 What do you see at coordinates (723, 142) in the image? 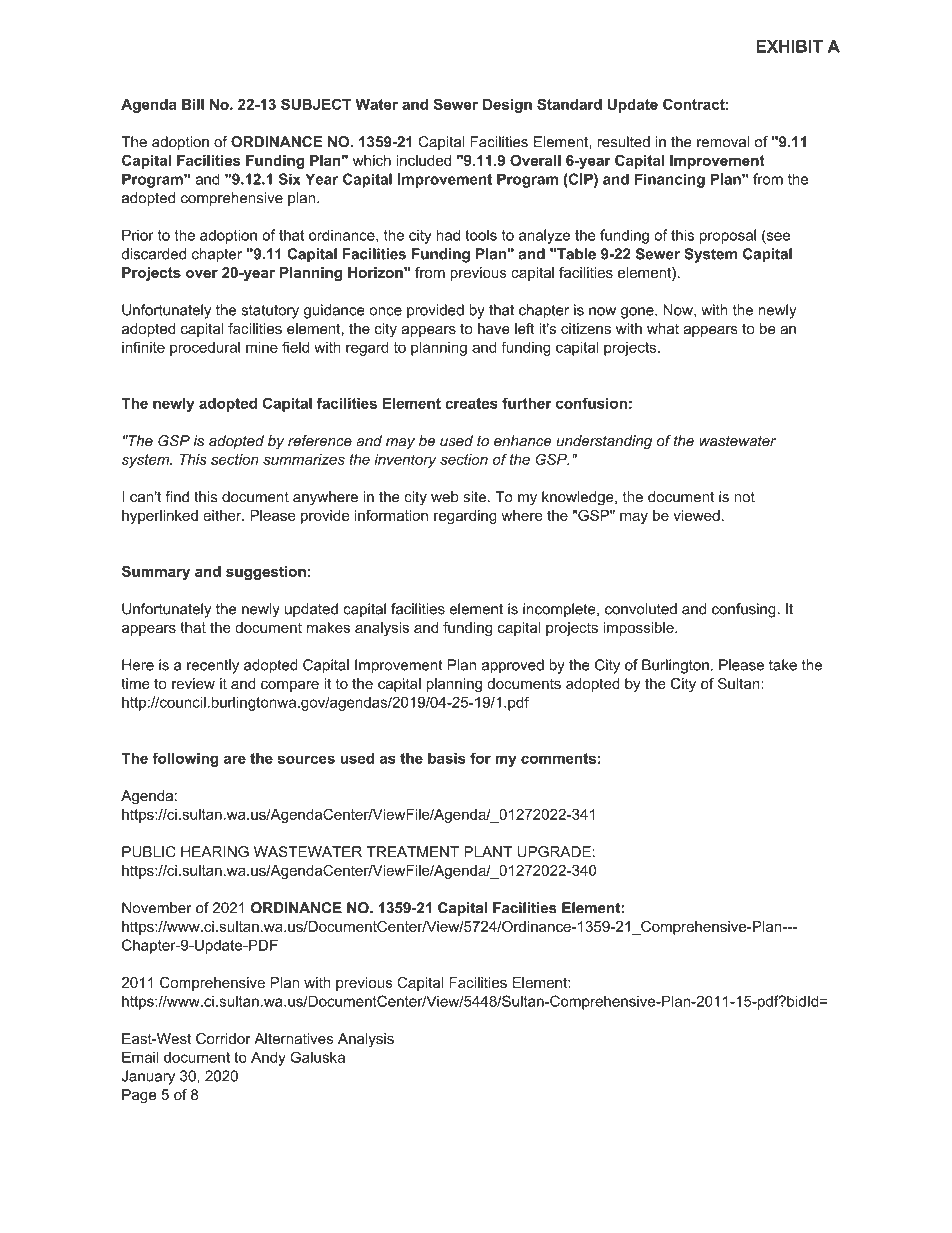
I see `removal` at bounding box center [723, 142].
